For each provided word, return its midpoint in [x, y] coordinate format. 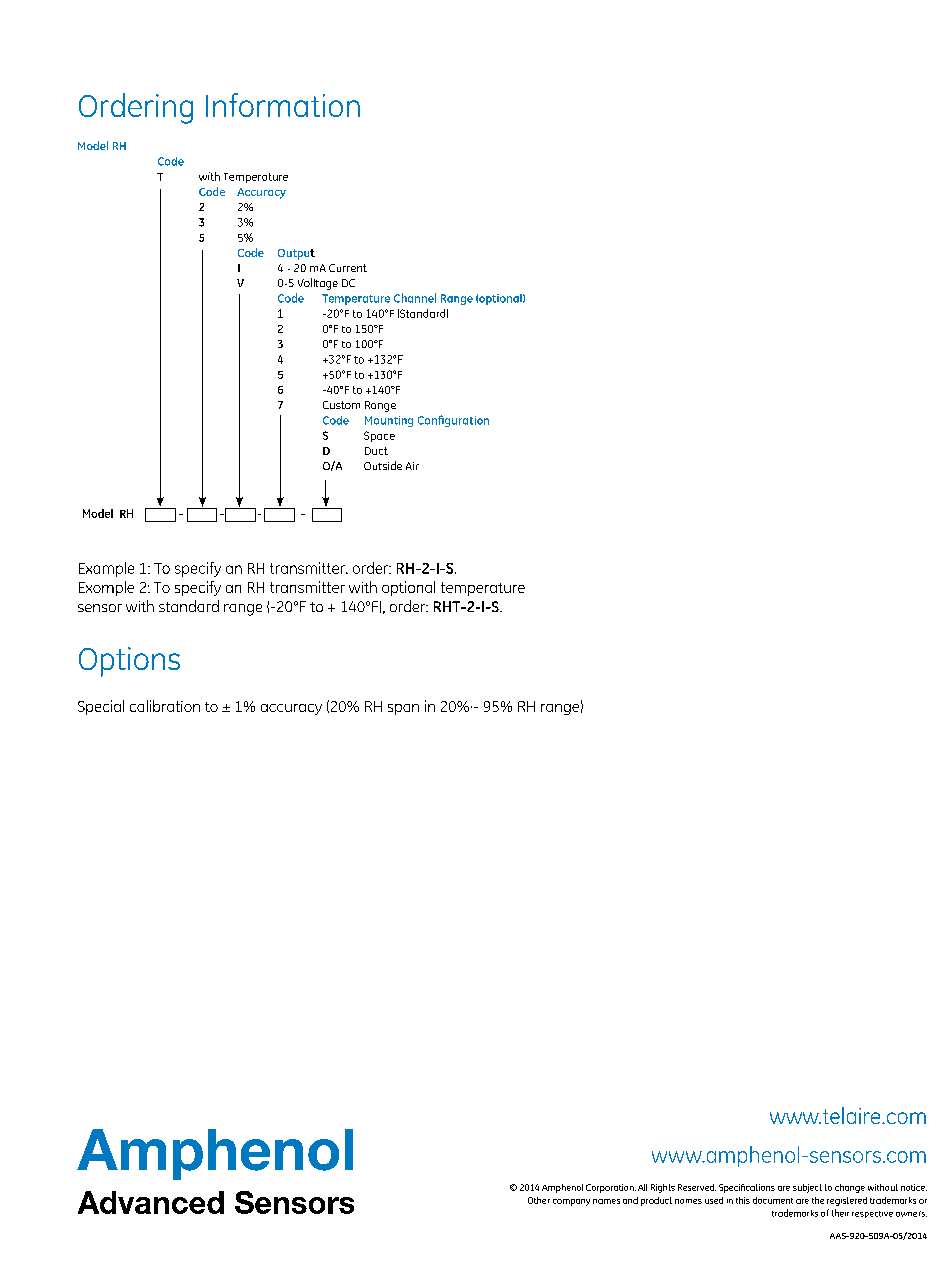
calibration [165, 706]
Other [539, 1200]
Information [283, 105]
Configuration [453, 421]
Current [348, 268]
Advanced [151, 1202]
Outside [383, 465]
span [403, 709]
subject [807, 1188]
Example [106, 569]
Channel [415, 298]
